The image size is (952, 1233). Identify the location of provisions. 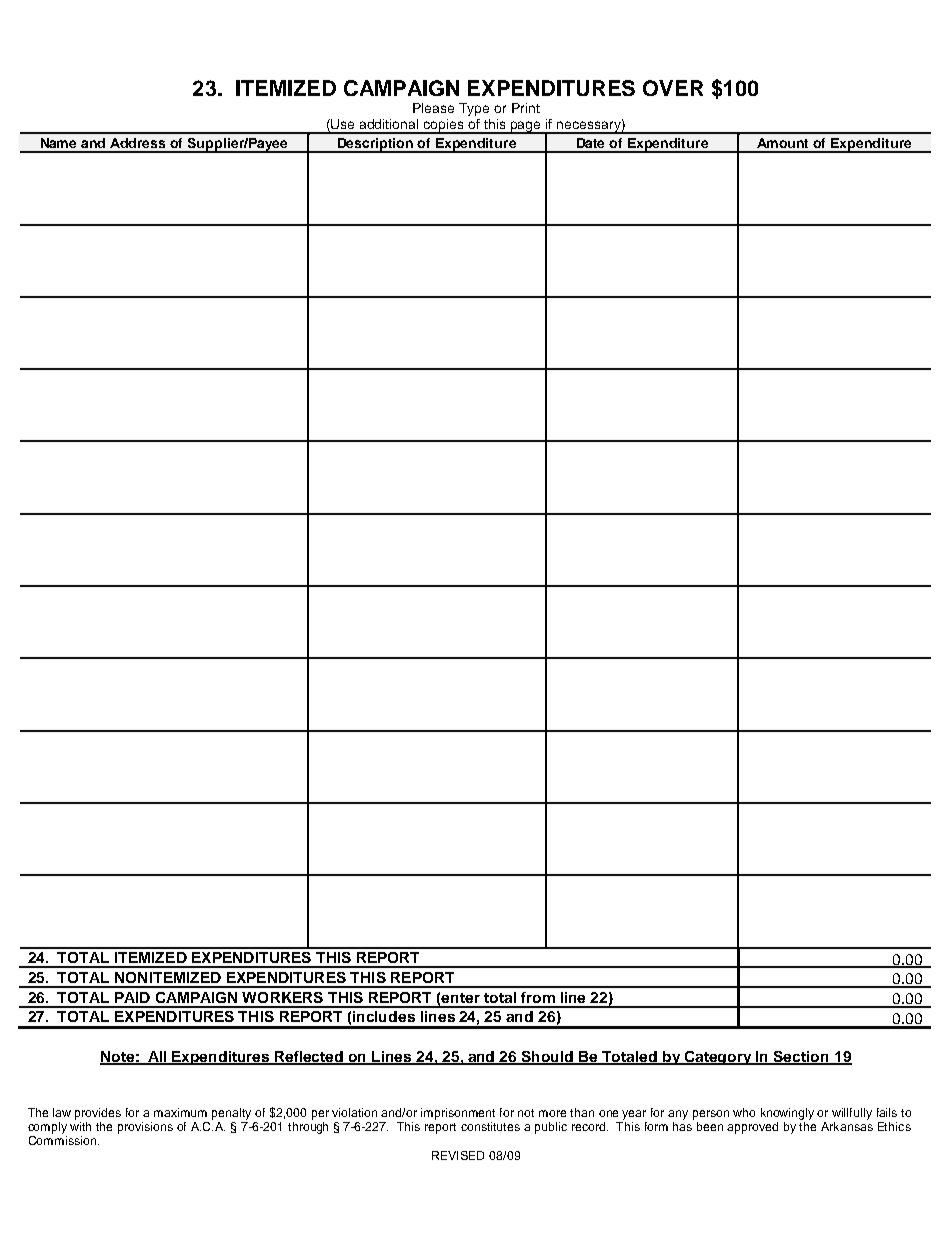
(145, 1128).
